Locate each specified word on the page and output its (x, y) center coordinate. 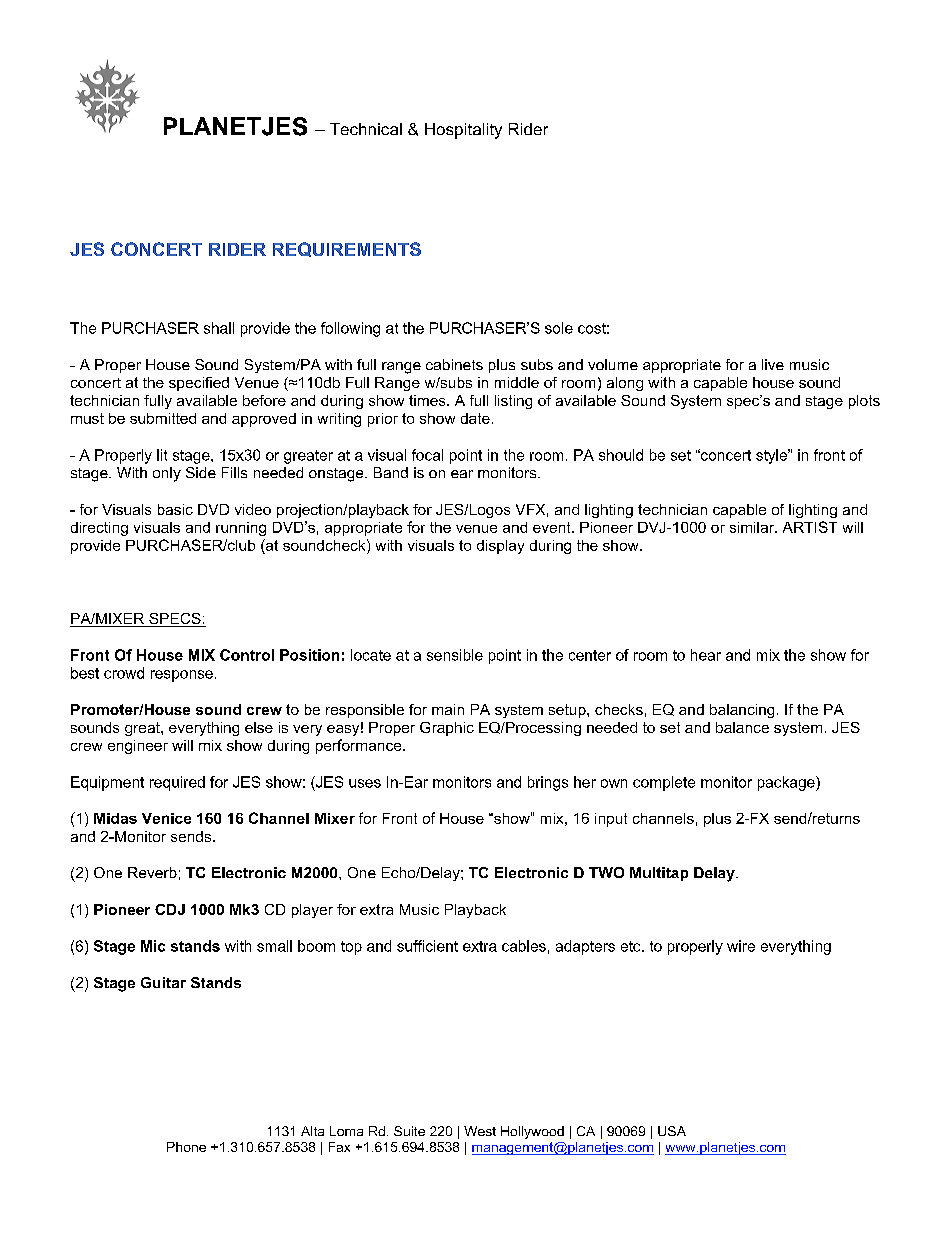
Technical (366, 129)
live (773, 364)
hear (706, 655)
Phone (186, 1147)
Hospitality (463, 131)
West (480, 1131)
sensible (455, 655)
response (182, 676)
